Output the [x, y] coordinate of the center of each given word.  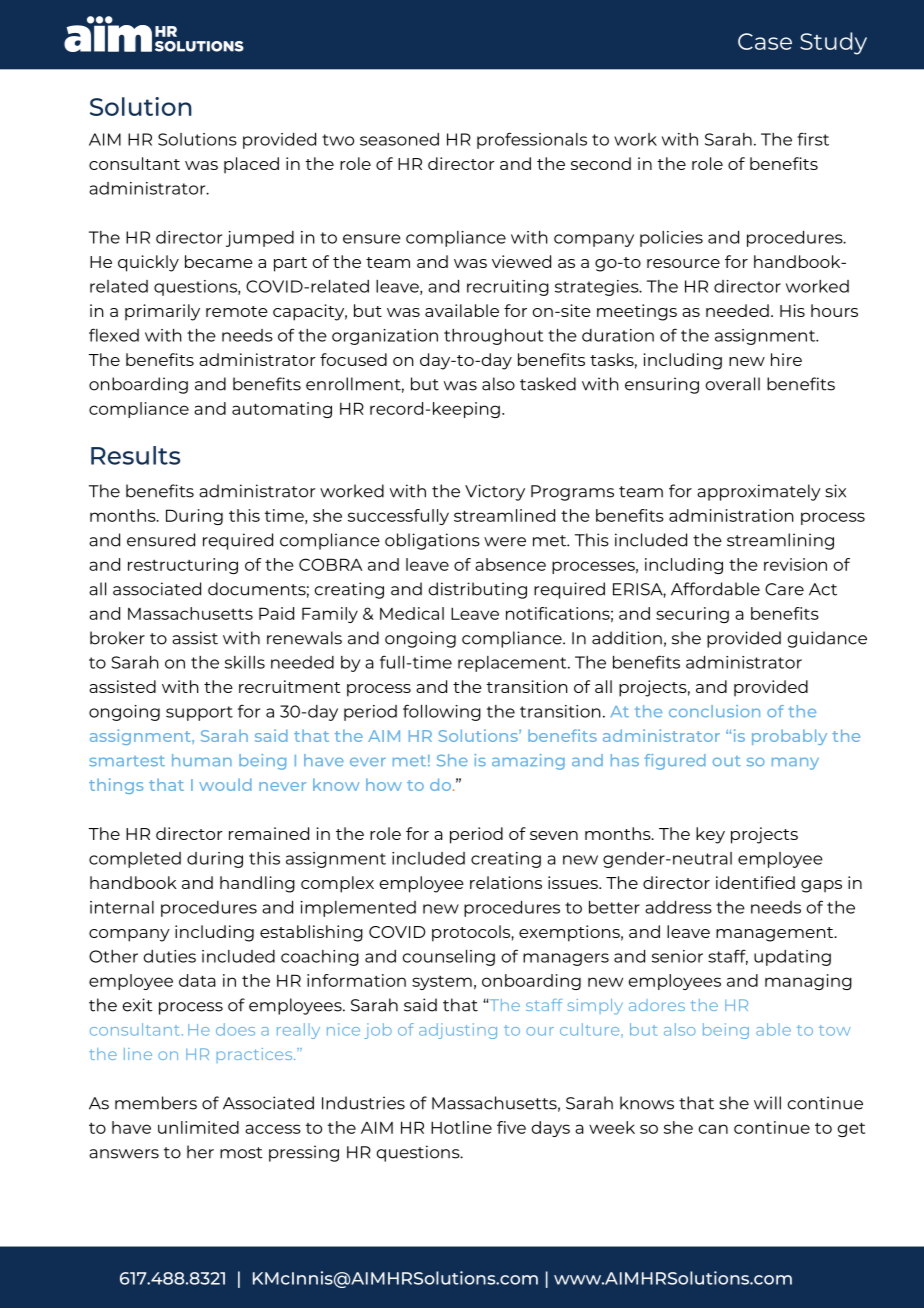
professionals [532, 140]
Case [765, 41]
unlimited [198, 1127]
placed [251, 165]
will [767, 1103]
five [511, 1127]
